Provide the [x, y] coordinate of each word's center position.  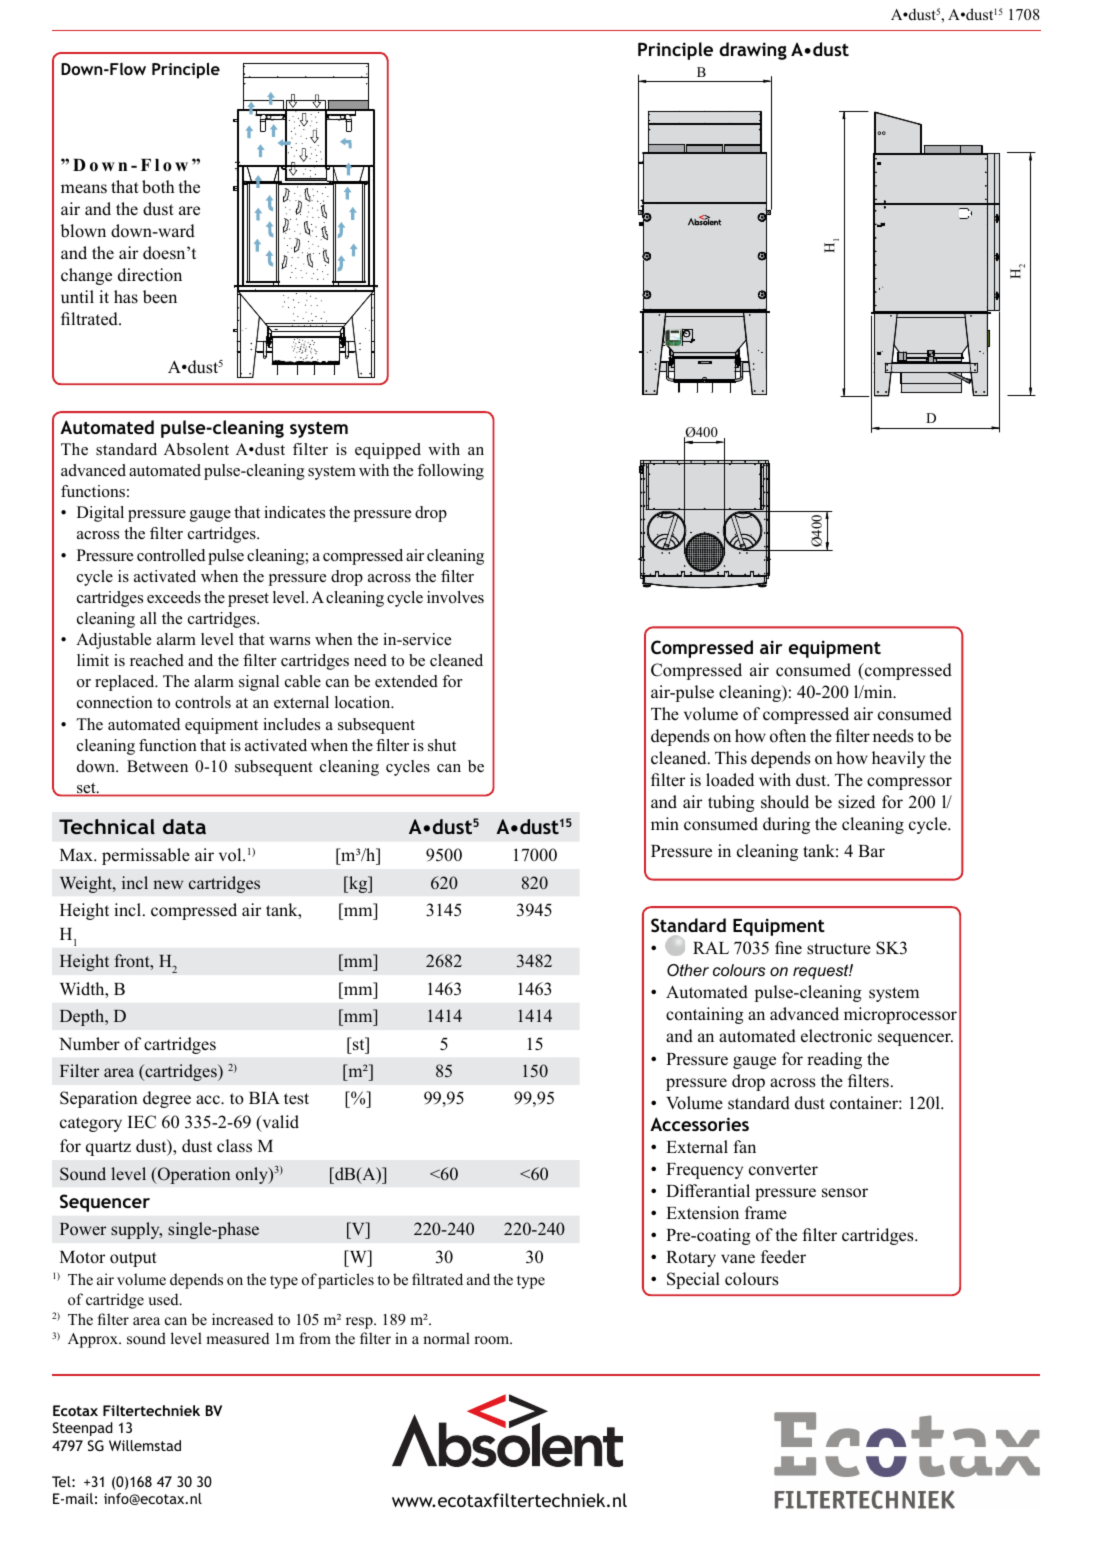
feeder [783, 1257]
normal [446, 1338]
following [450, 472]
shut [442, 745]
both [158, 187]
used [164, 1299]
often [788, 736]
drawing [753, 51]
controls [203, 702]
